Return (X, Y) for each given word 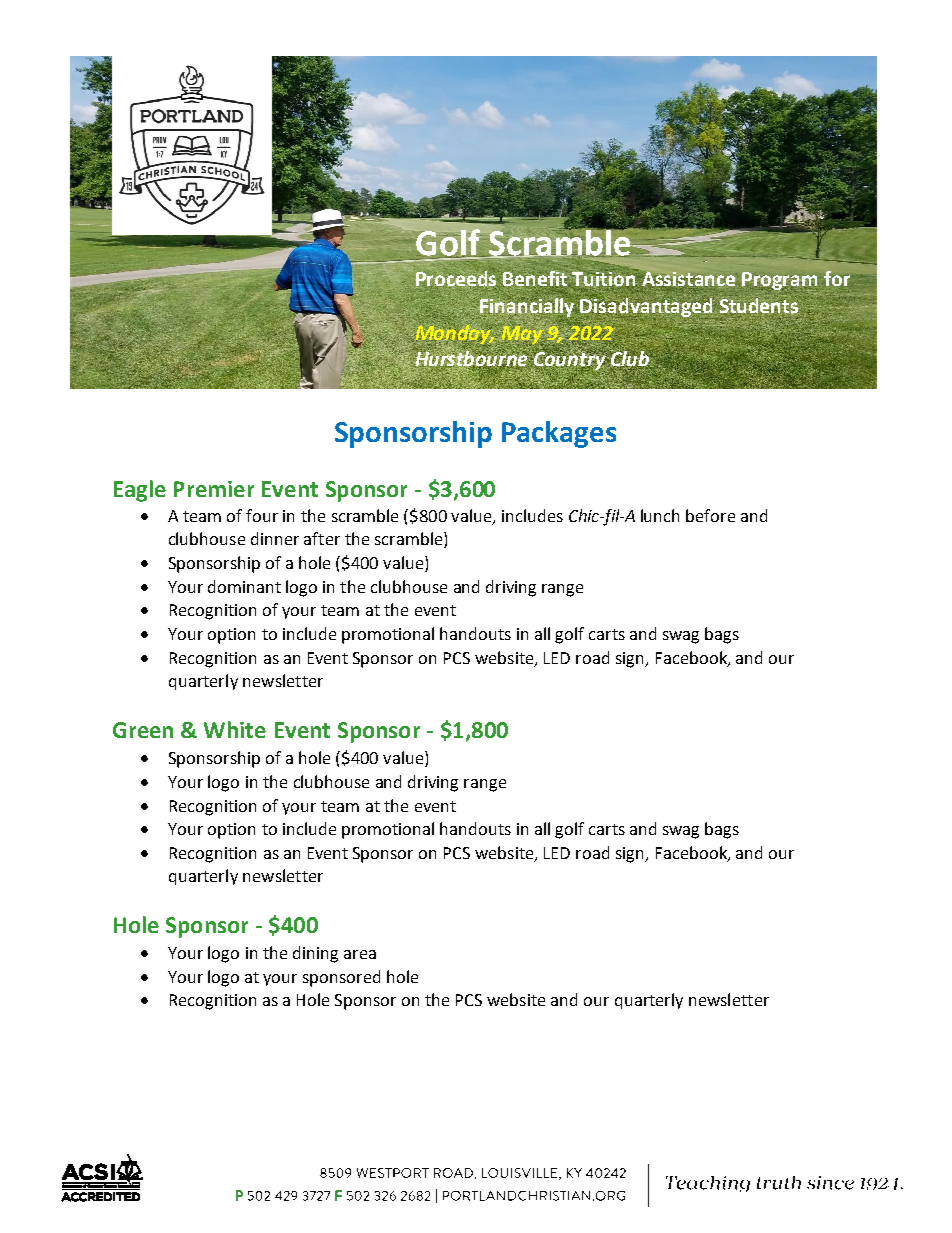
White (235, 729)
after (322, 538)
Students (759, 305)
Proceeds (458, 279)
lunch (660, 515)
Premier (214, 489)
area (360, 954)
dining (315, 954)
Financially (527, 307)
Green (143, 730)
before (710, 515)
